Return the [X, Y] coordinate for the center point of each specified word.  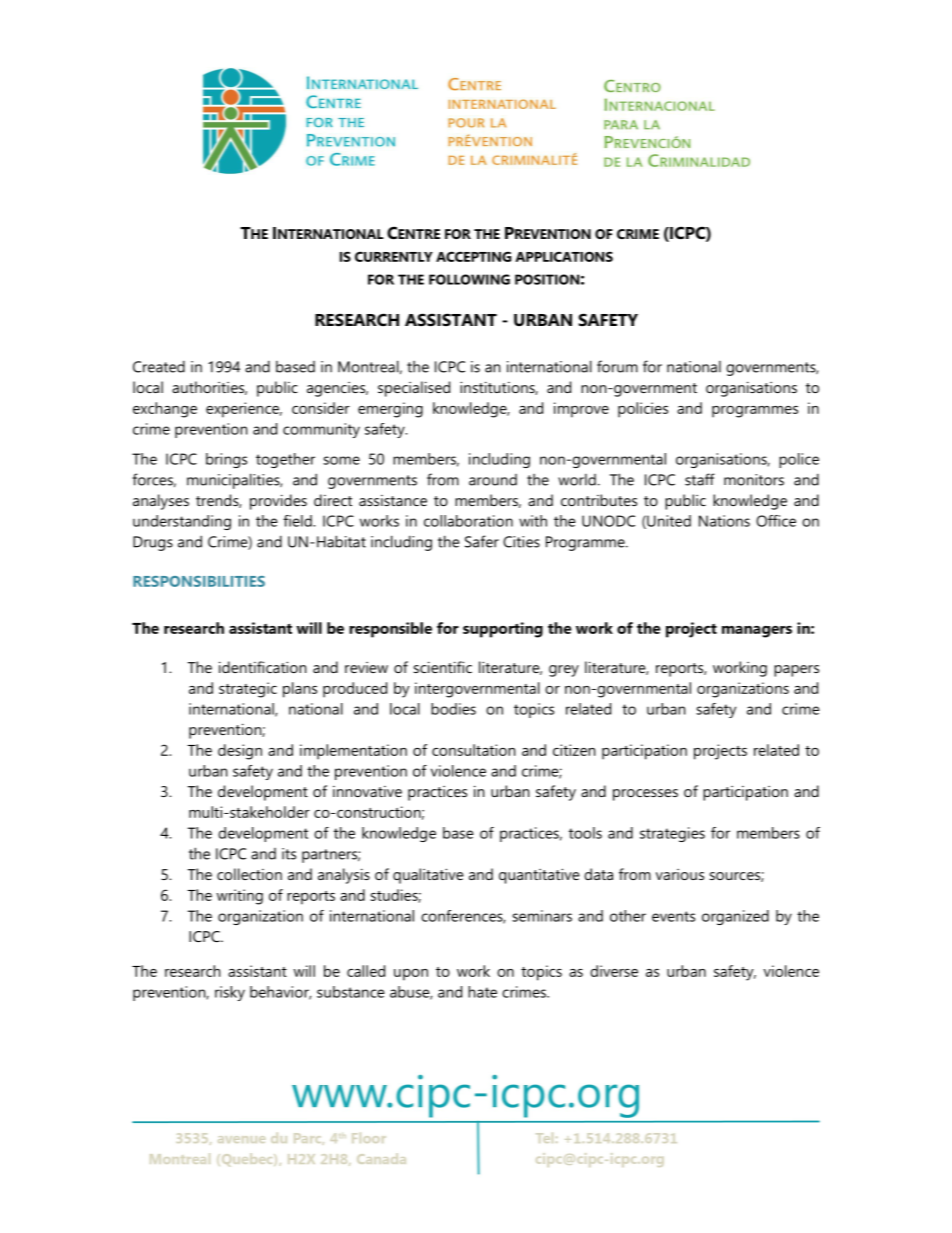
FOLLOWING [469, 279]
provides [278, 502]
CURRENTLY [394, 256]
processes [645, 795]
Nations [724, 521]
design [240, 752]
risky [230, 993]
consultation [473, 750]
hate [482, 992]
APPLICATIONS [564, 256]
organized [735, 917]
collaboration [468, 521]
